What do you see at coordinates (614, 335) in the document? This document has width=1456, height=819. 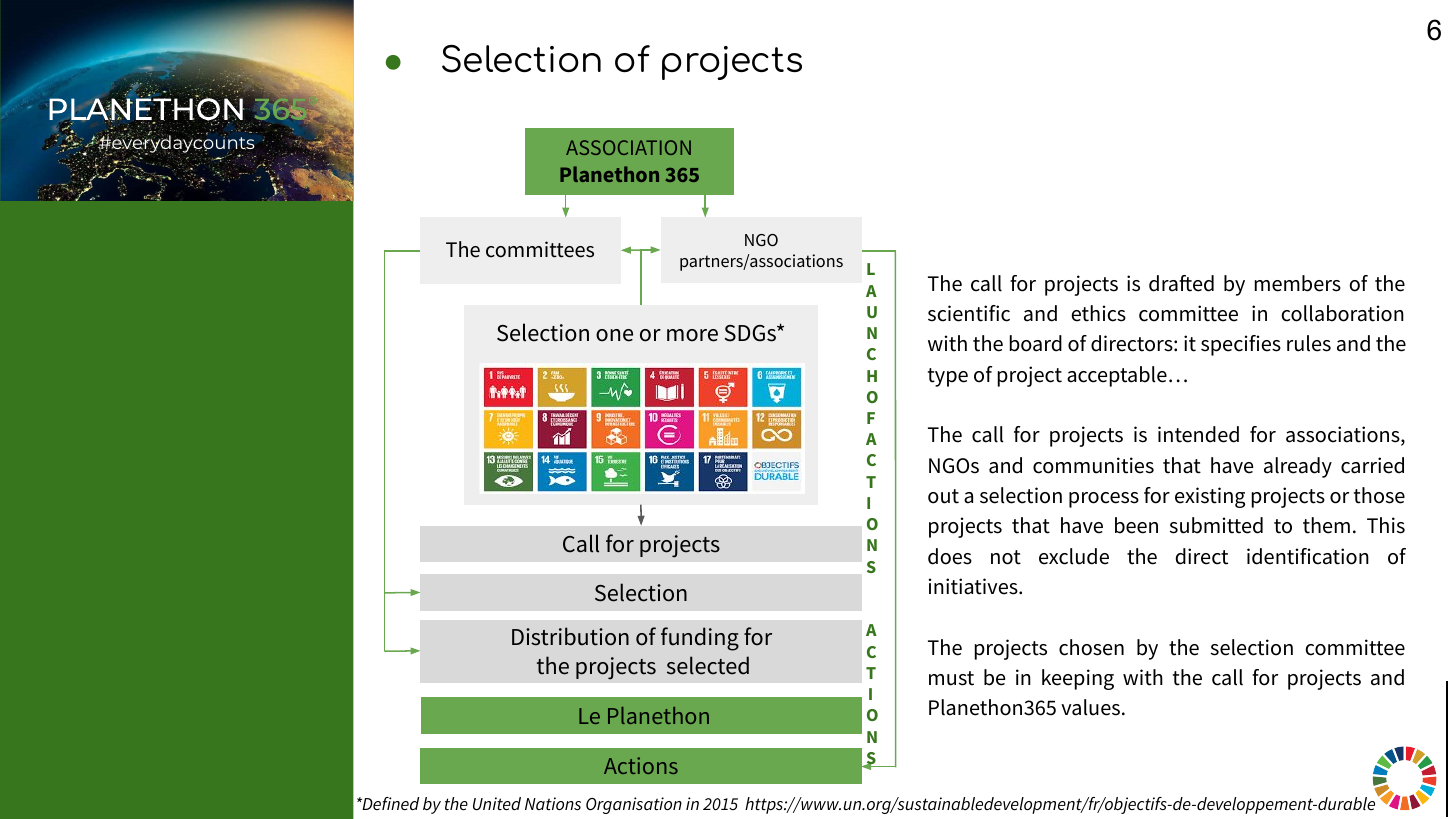 I see `one` at bounding box center [614, 335].
